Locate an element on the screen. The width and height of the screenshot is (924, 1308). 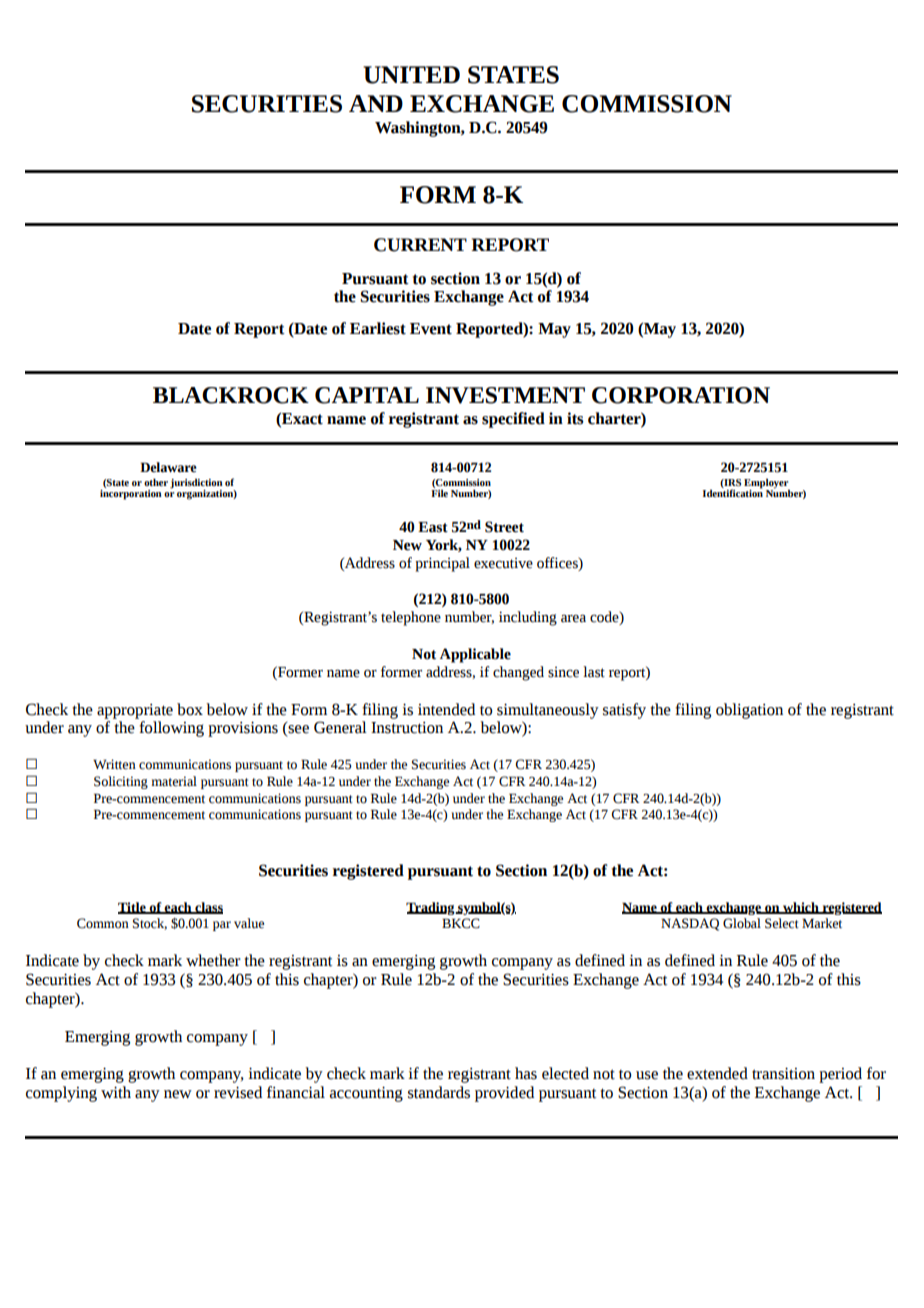
UNITED is located at coordinates (411, 75).
